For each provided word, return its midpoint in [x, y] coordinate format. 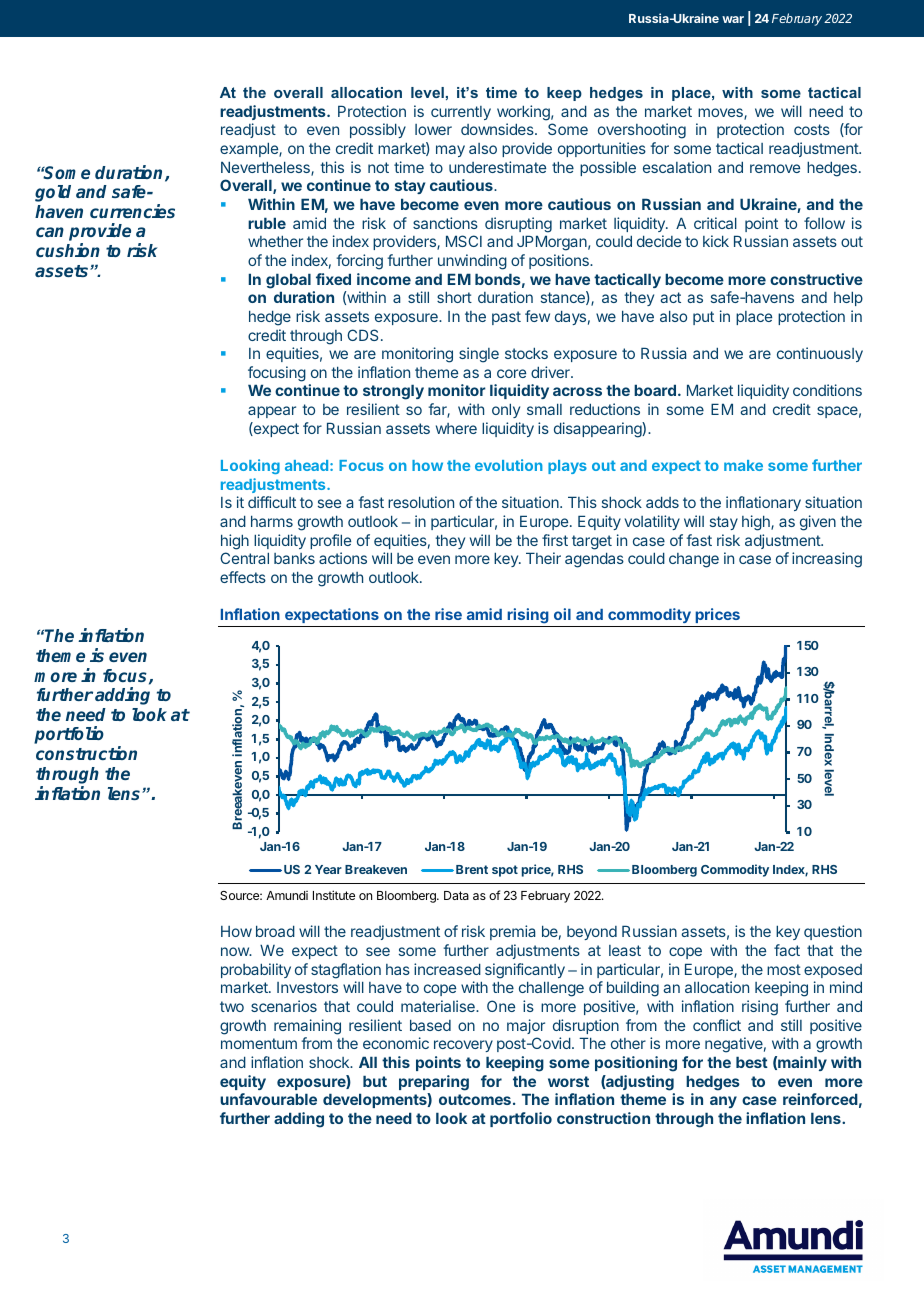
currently [461, 113]
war [733, 19]
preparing [434, 1083]
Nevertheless [266, 168]
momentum [259, 1043]
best [752, 1062]
